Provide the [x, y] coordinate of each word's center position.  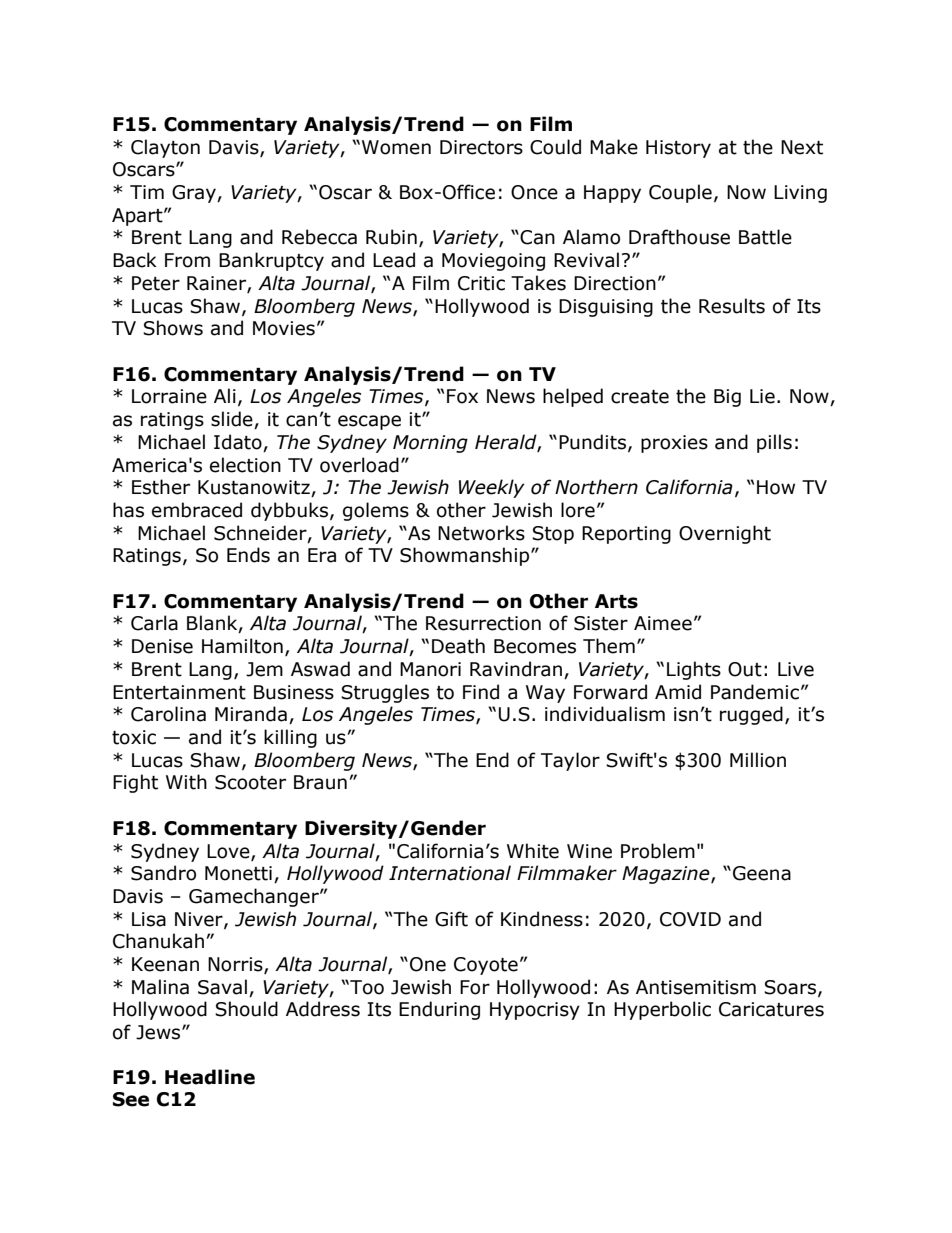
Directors [481, 147]
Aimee [663, 623]
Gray [195, 194]
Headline [210, 1077]
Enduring [439, 1010]
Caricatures [771, 1009]
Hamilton [242, 646]
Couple [680, 193]
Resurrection [483, 623]
